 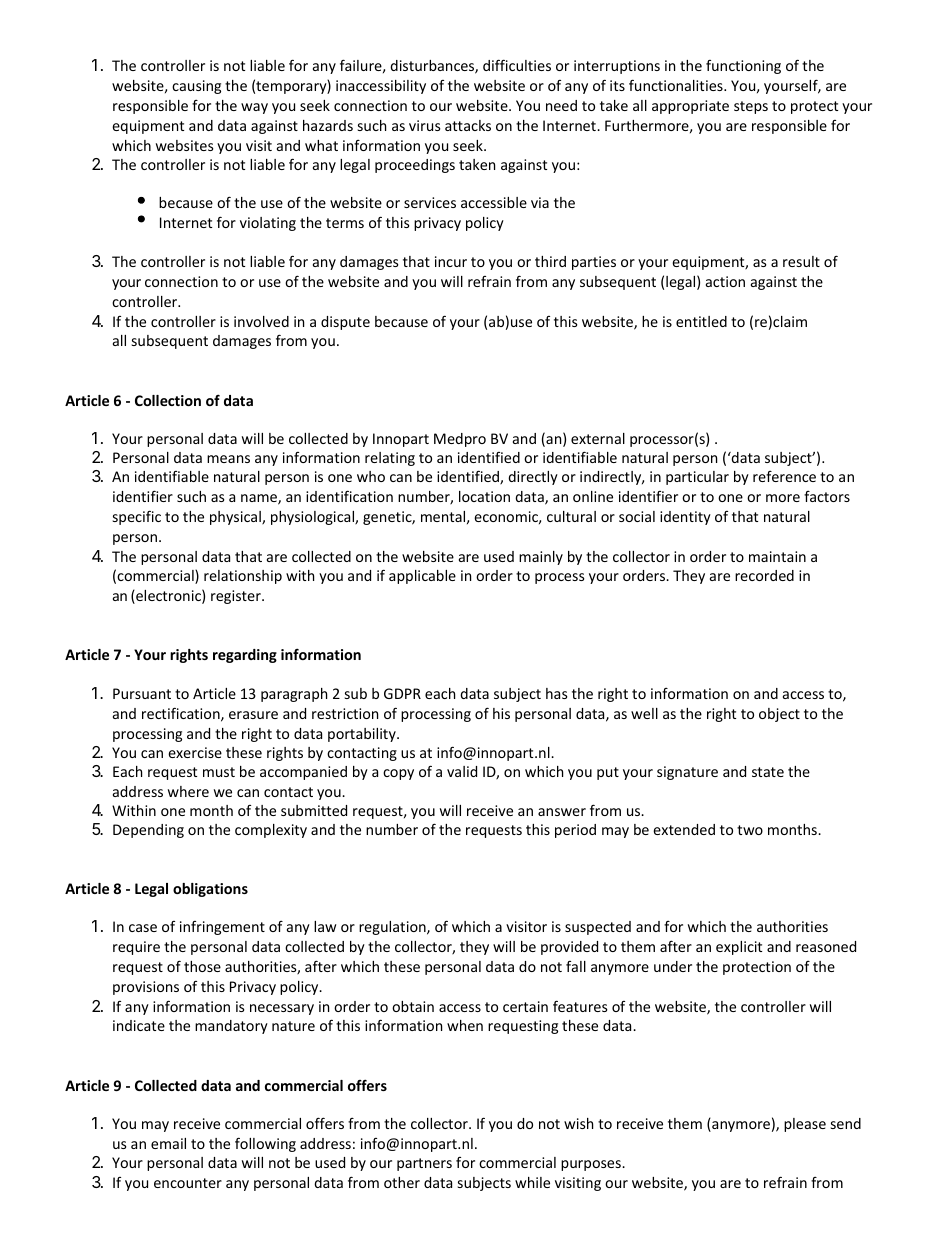 I want to click on state, so click(x=768, y=772).
